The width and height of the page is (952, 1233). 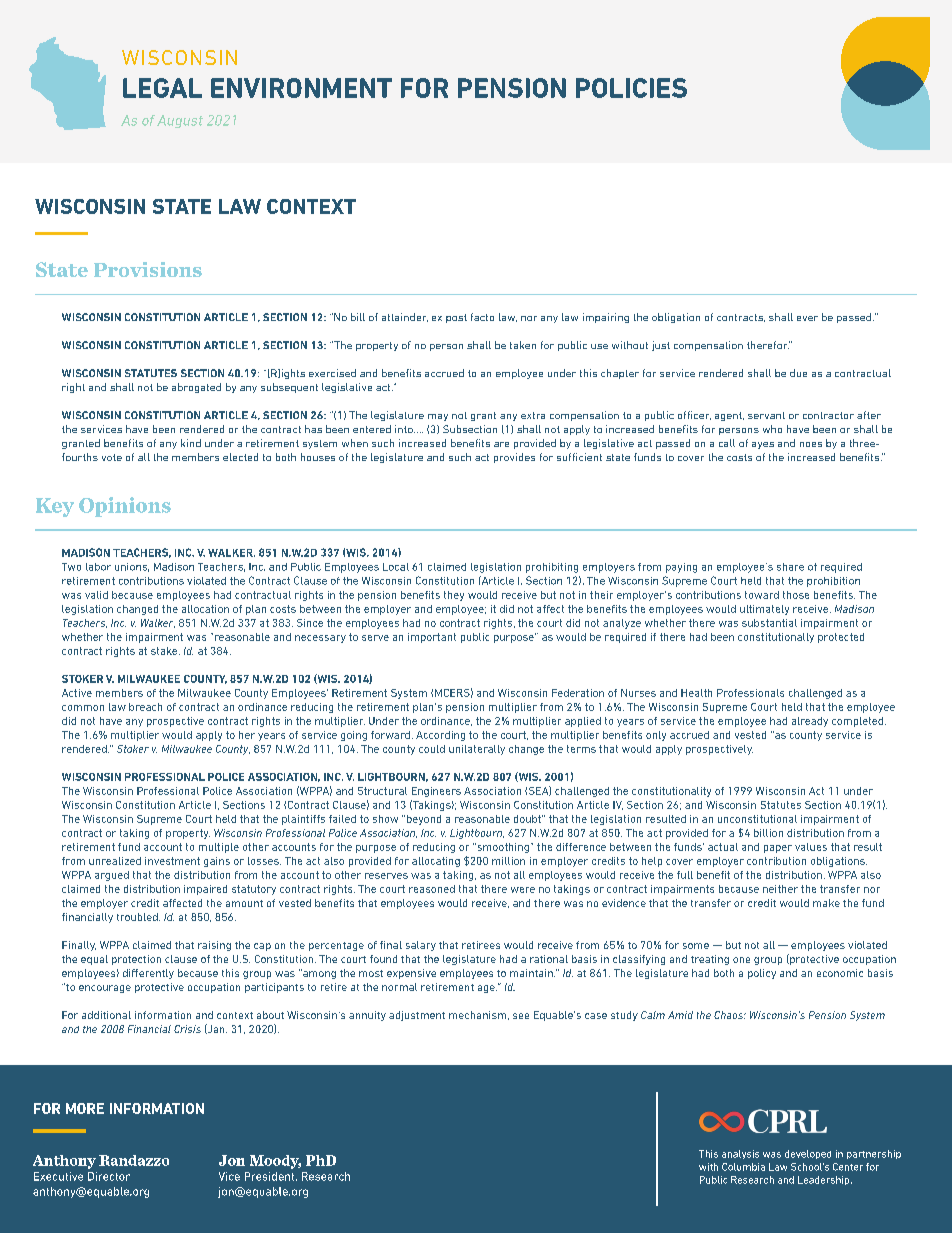 I want to click on POLICIES, so click(x=631, y=88).
